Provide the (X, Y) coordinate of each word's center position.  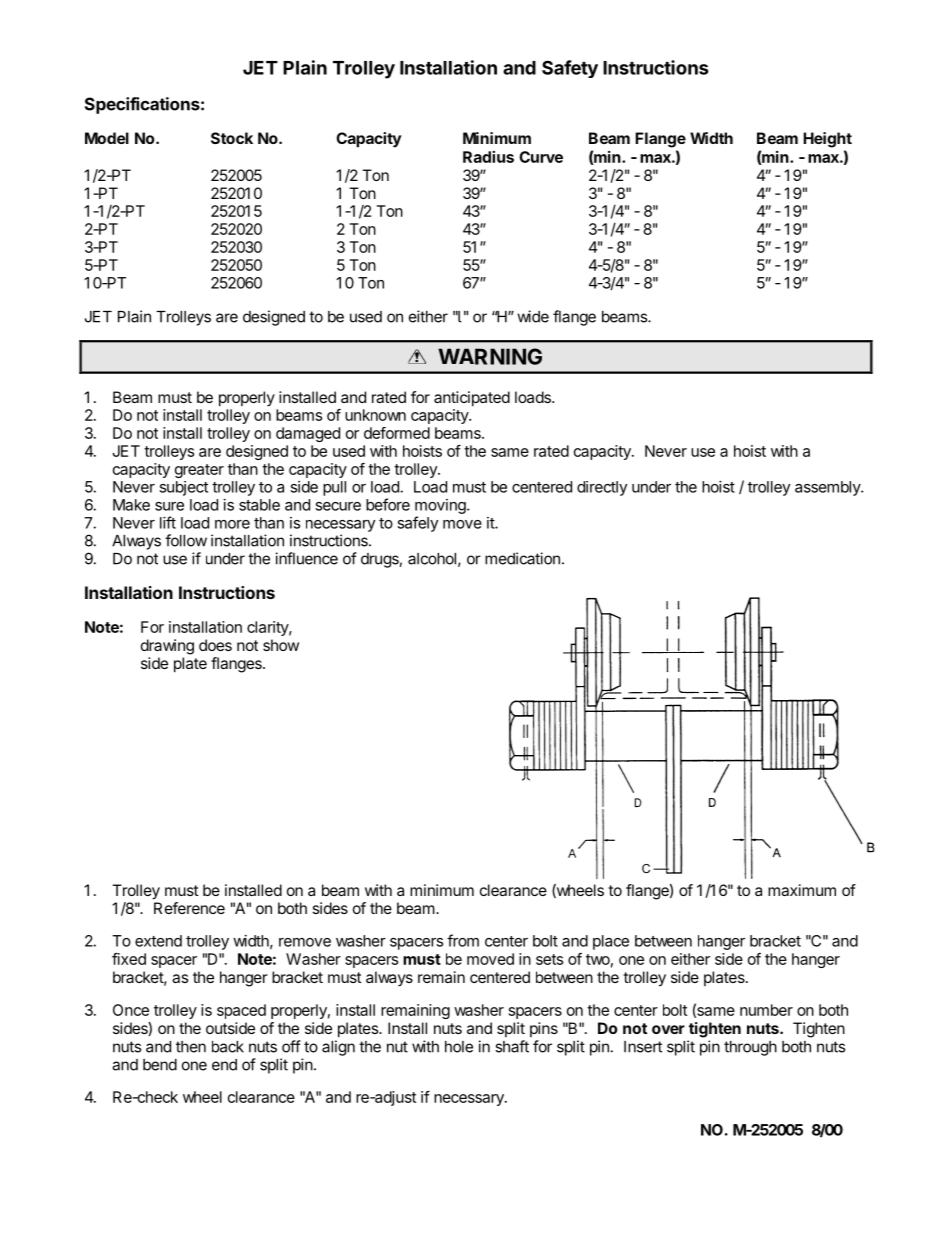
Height (827, 140)
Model (107, 138)
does (215, 645)
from (463, 940)
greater (199, 471)
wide (533, 316)
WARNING (490, 356)
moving (441, 506)
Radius (488, 157)
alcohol (432, 559)
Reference (189, 908)
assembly (828, 488)
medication (522, 558)
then (191, 1047)
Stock (232, 138)
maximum (802, 890)
